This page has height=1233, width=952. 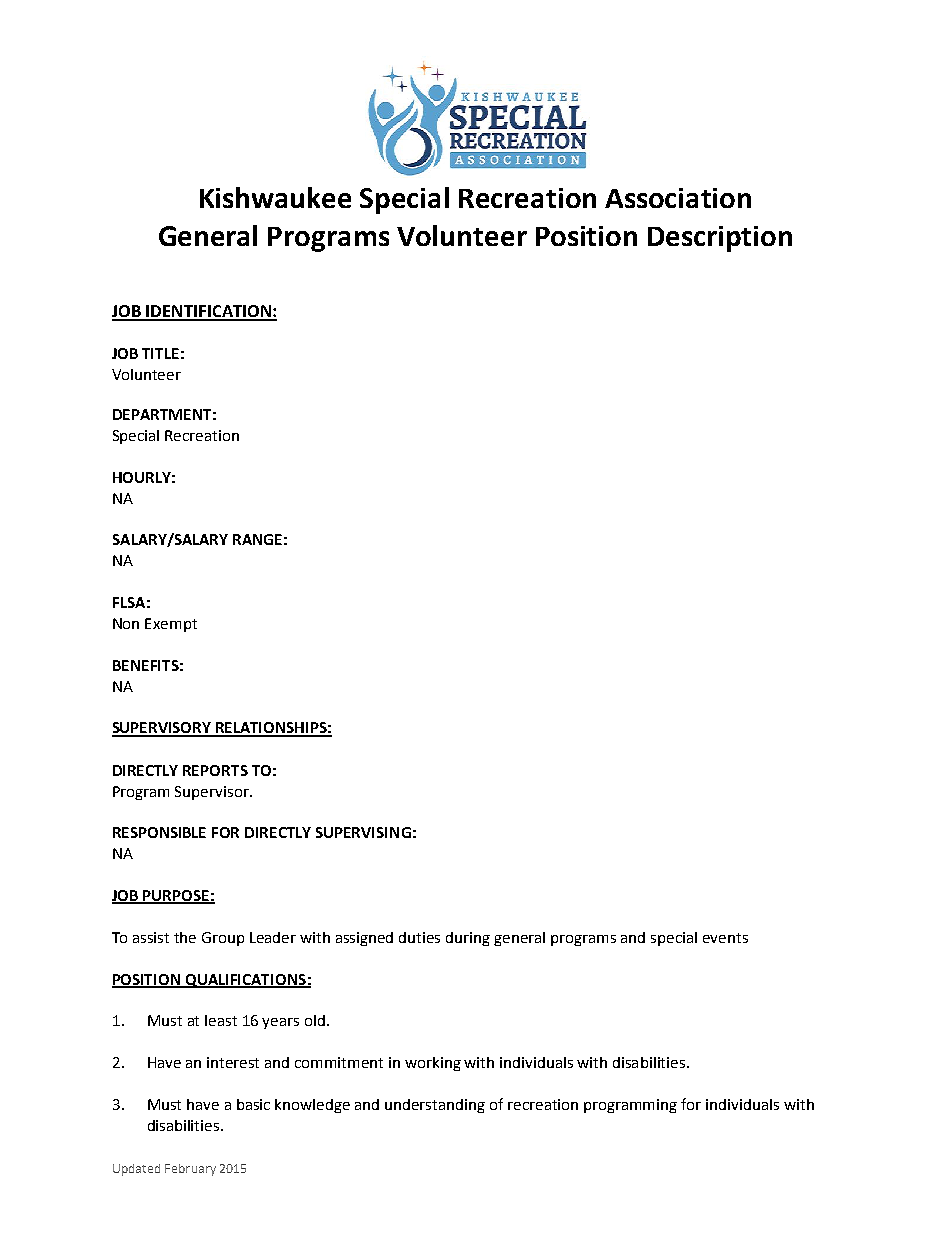 What do you see at coordinates (190, 1170) in the page?
I see `February` at bounding box center [190, 1170].
